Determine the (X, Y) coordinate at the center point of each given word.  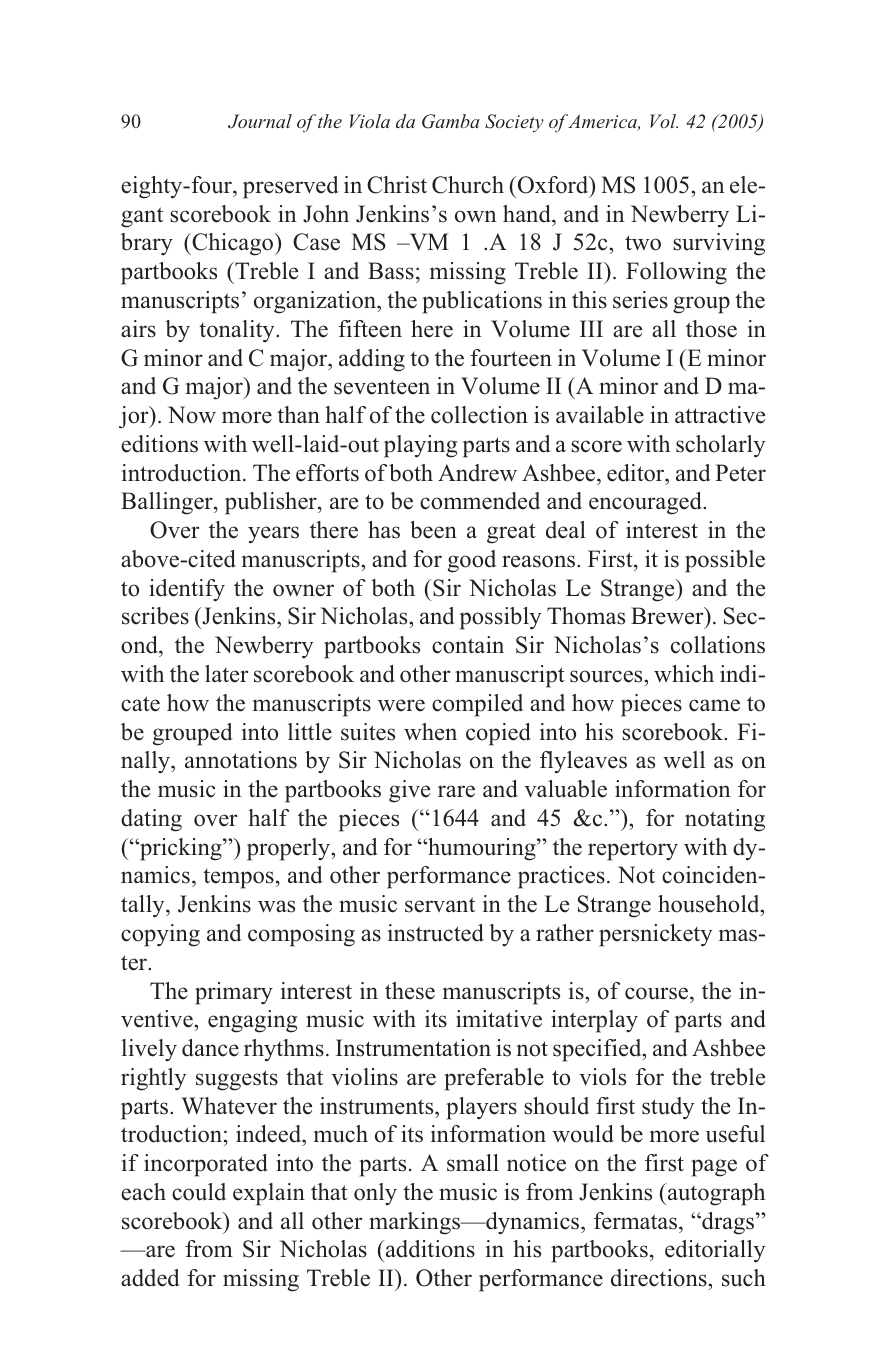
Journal (260, 121)
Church (468, 185)
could (199, 1192)
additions (429, 1249)
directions (660, 1278)
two (643, 243)
